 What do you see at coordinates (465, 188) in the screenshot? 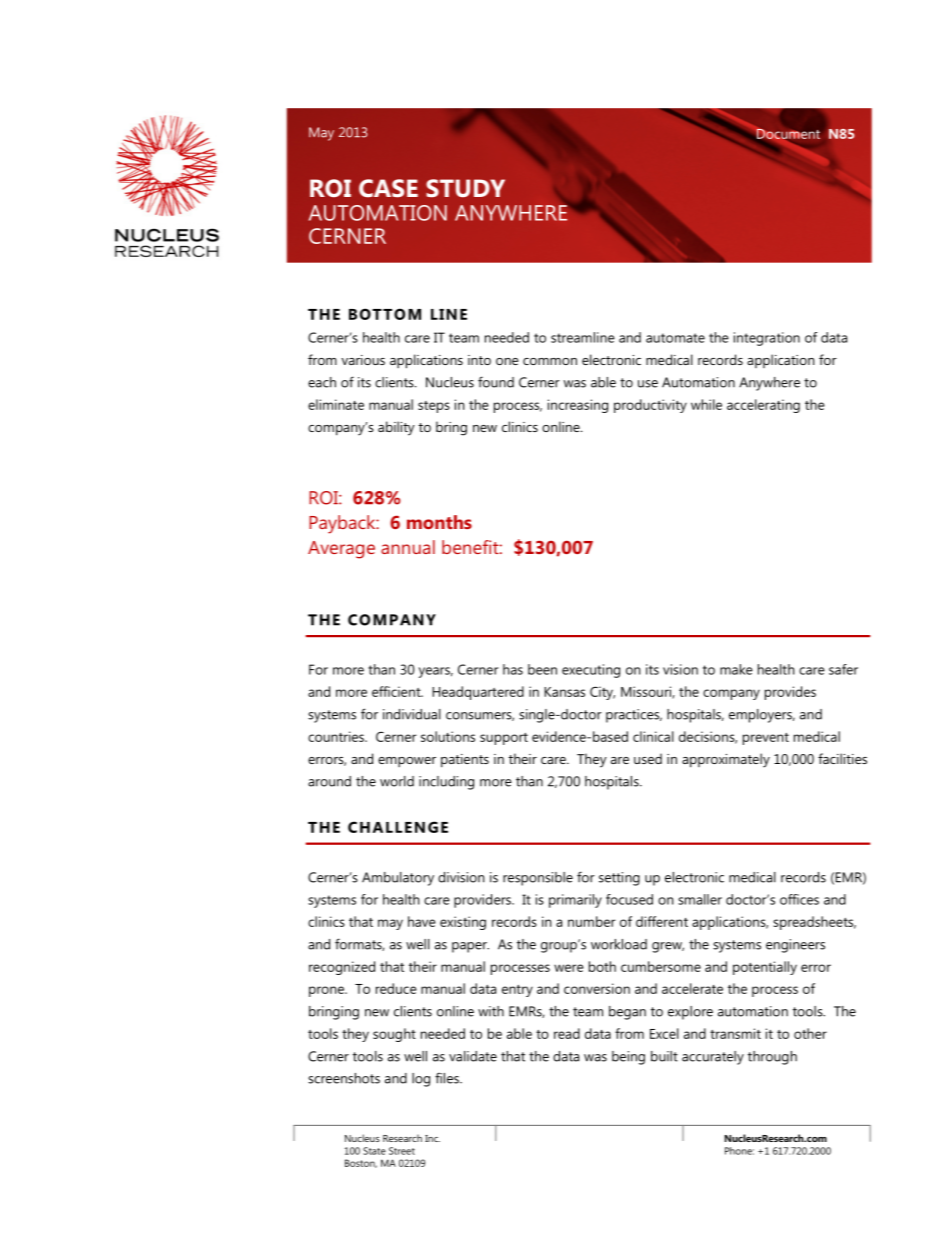
I see `STUDY` at bounding box center [465, 188].
